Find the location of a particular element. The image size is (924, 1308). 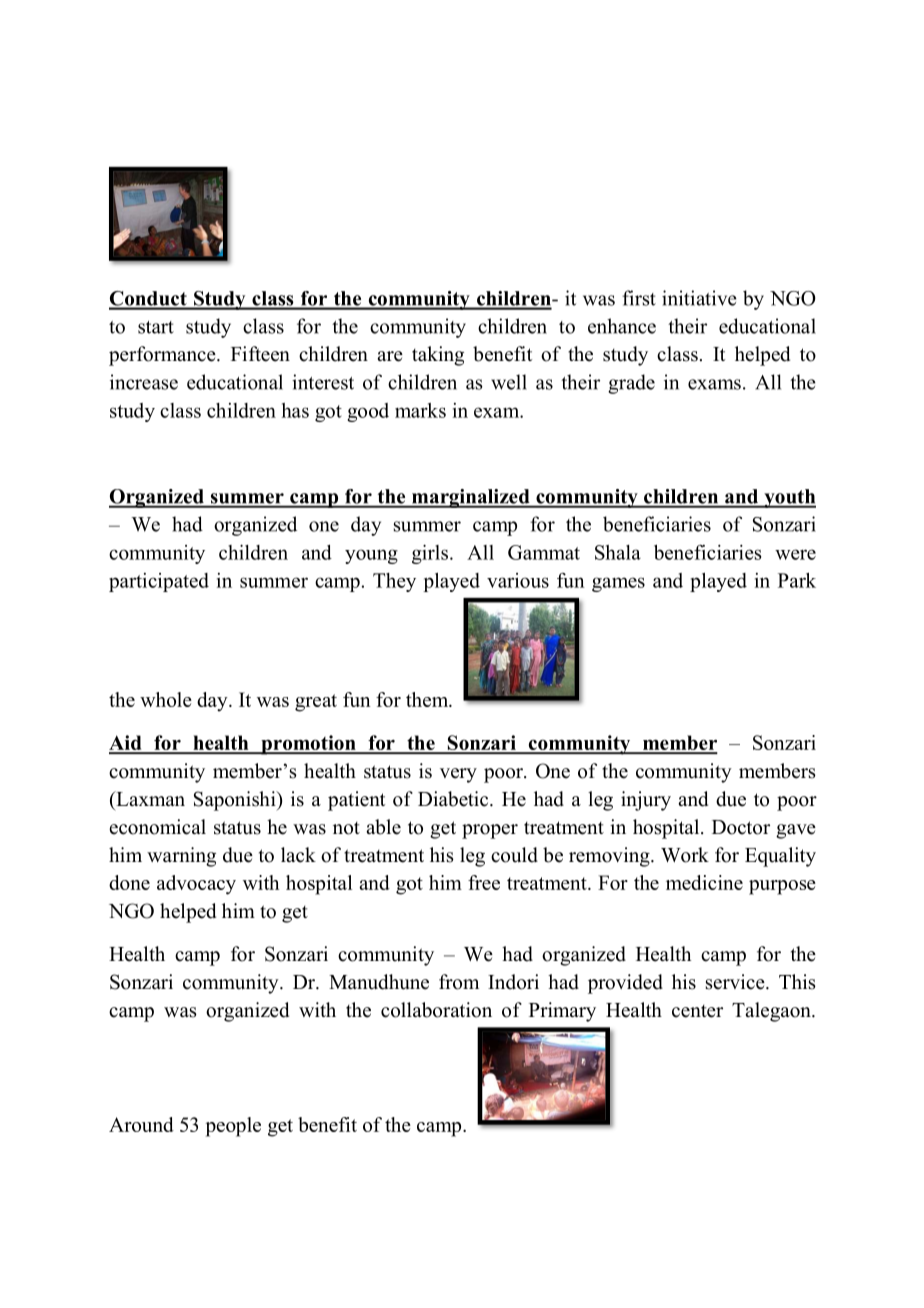

taking is located at coordinates (438, 356).
